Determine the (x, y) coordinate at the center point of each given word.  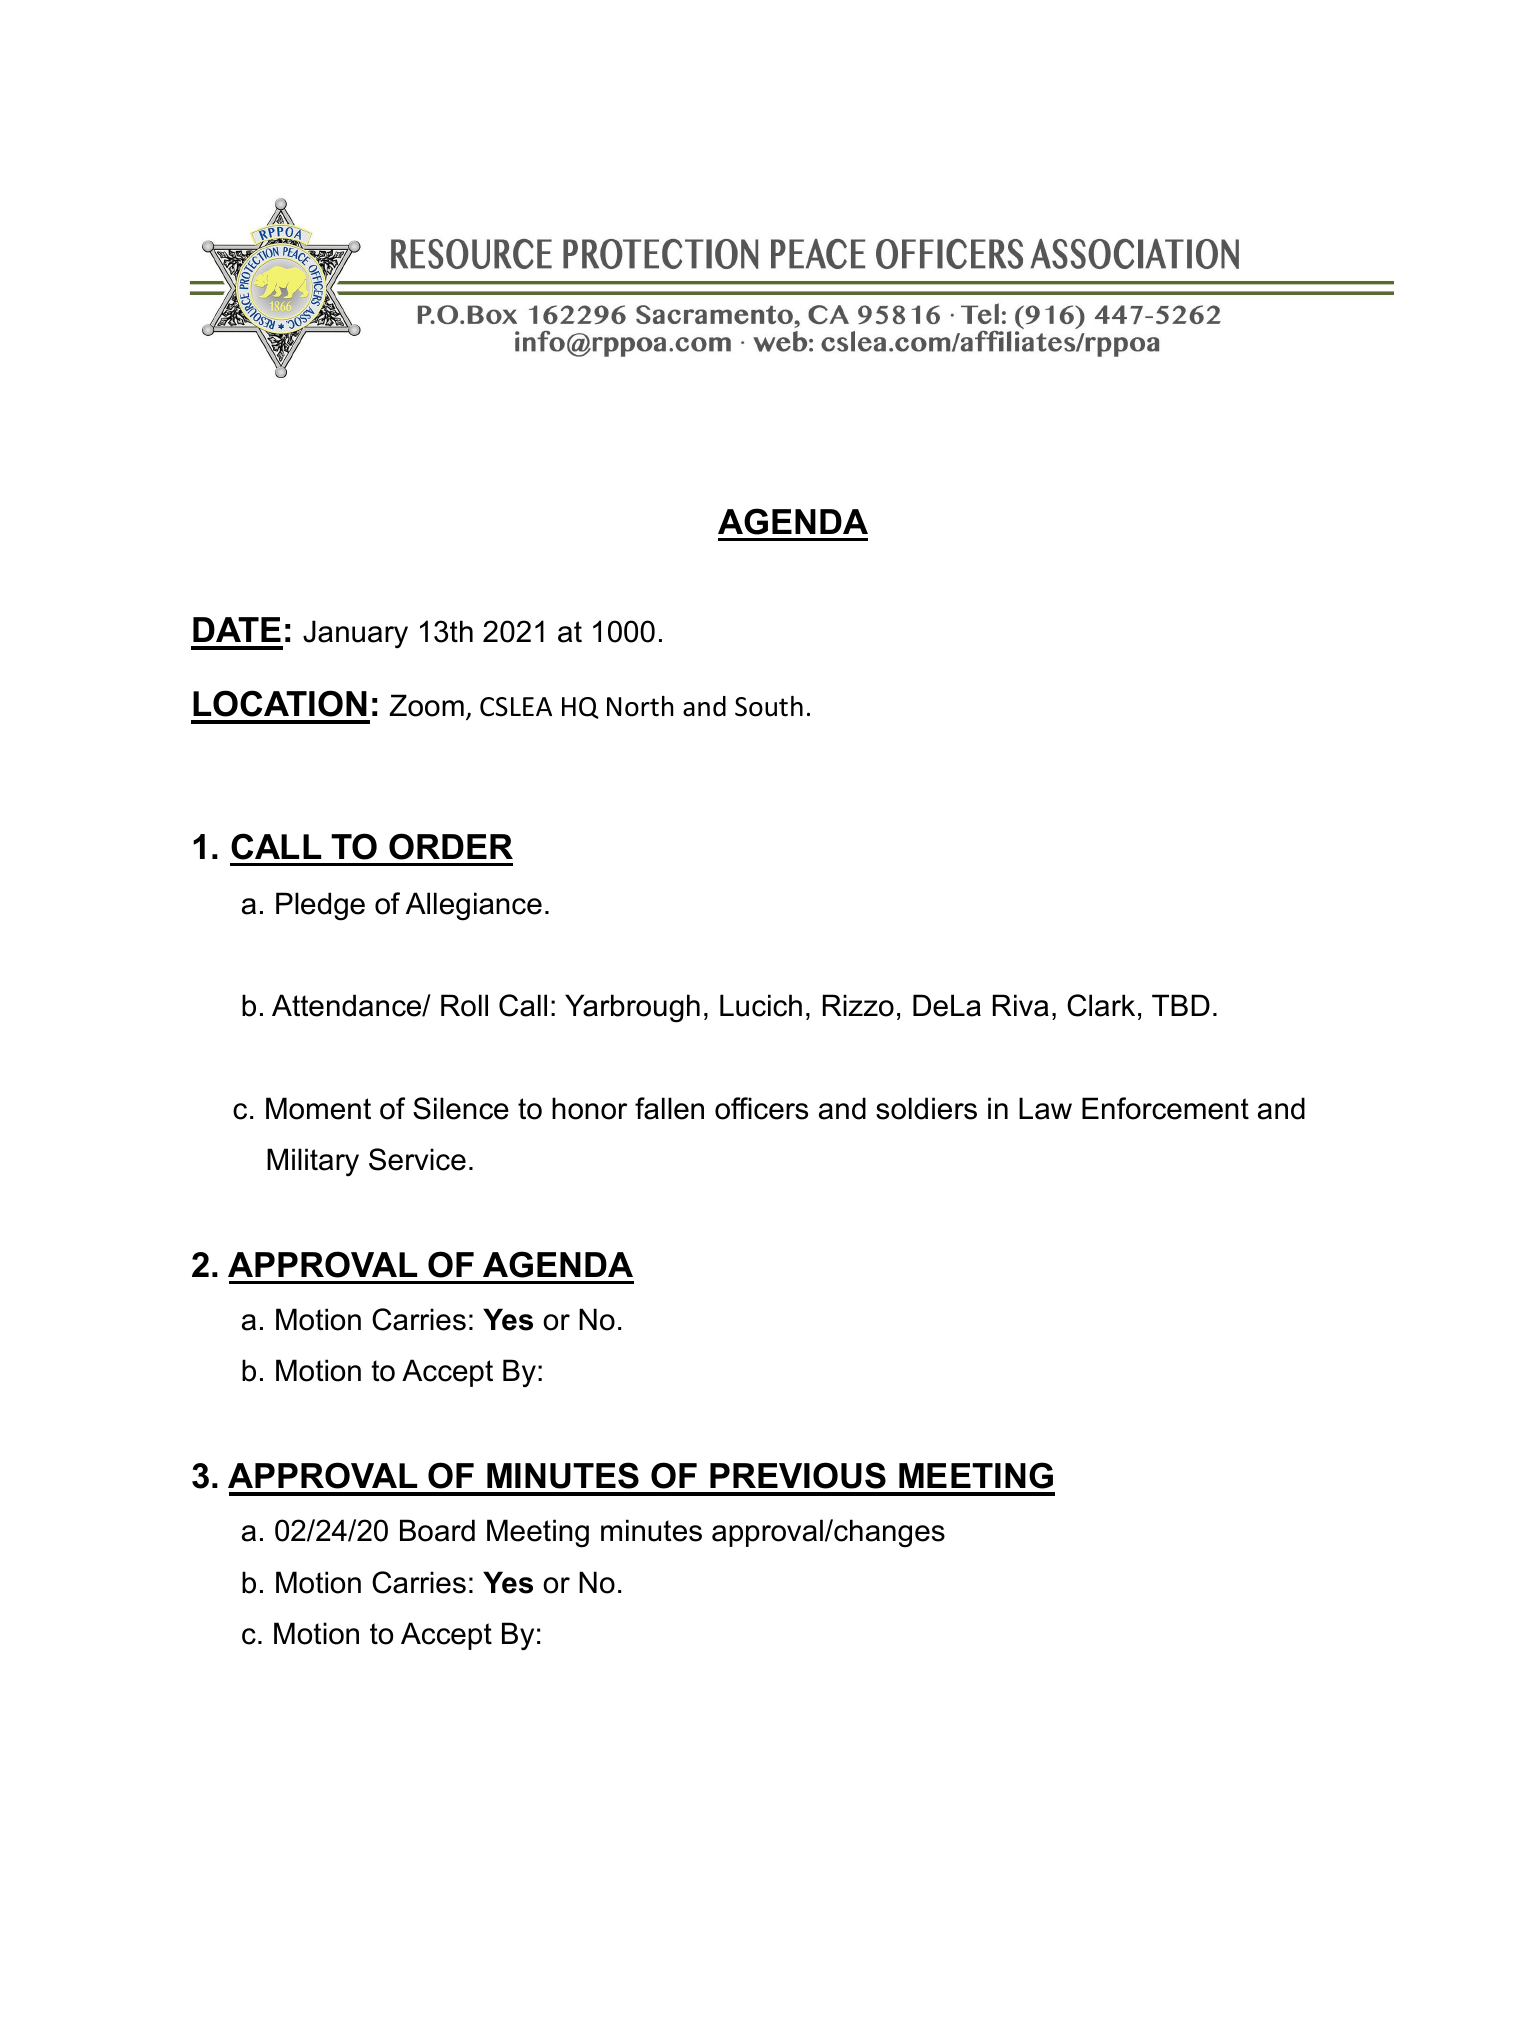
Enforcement (1165, 1108)
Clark (1101, 1005)
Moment (318, 1108)
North (640, 706)
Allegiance (474, 906)
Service (417, 1159)
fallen (669, 1108)
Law (1045, 1108)
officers (761, 1108)
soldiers (926, 1108)
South (769, 706)
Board (437, 1530)
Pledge (320, 906)
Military (313, 1162)
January (355, 634)
